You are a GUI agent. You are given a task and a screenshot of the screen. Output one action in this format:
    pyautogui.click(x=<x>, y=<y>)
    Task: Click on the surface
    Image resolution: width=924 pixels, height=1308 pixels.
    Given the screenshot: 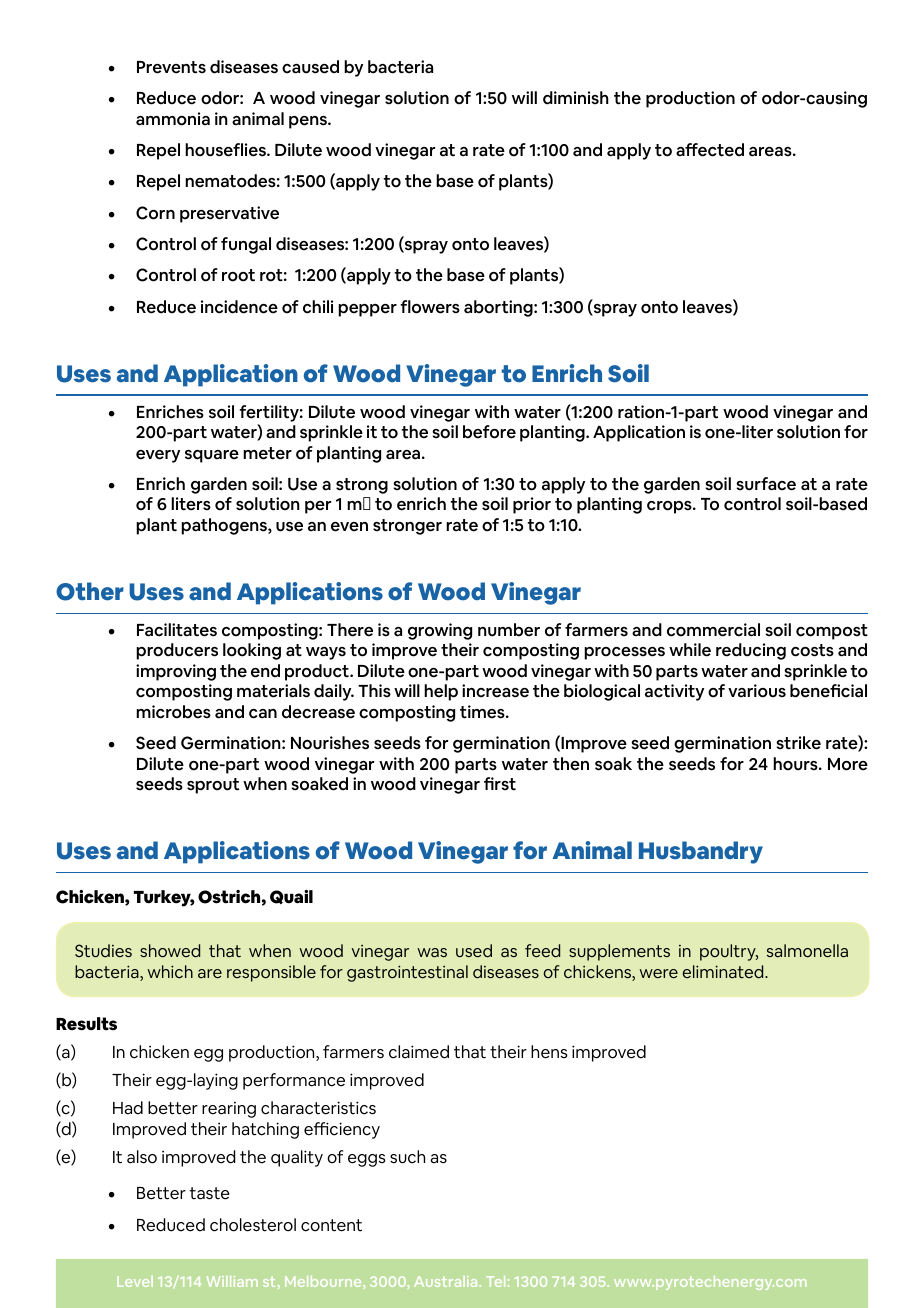 What is the action you would take?
    pyautogui.click(x=766, y=484)
